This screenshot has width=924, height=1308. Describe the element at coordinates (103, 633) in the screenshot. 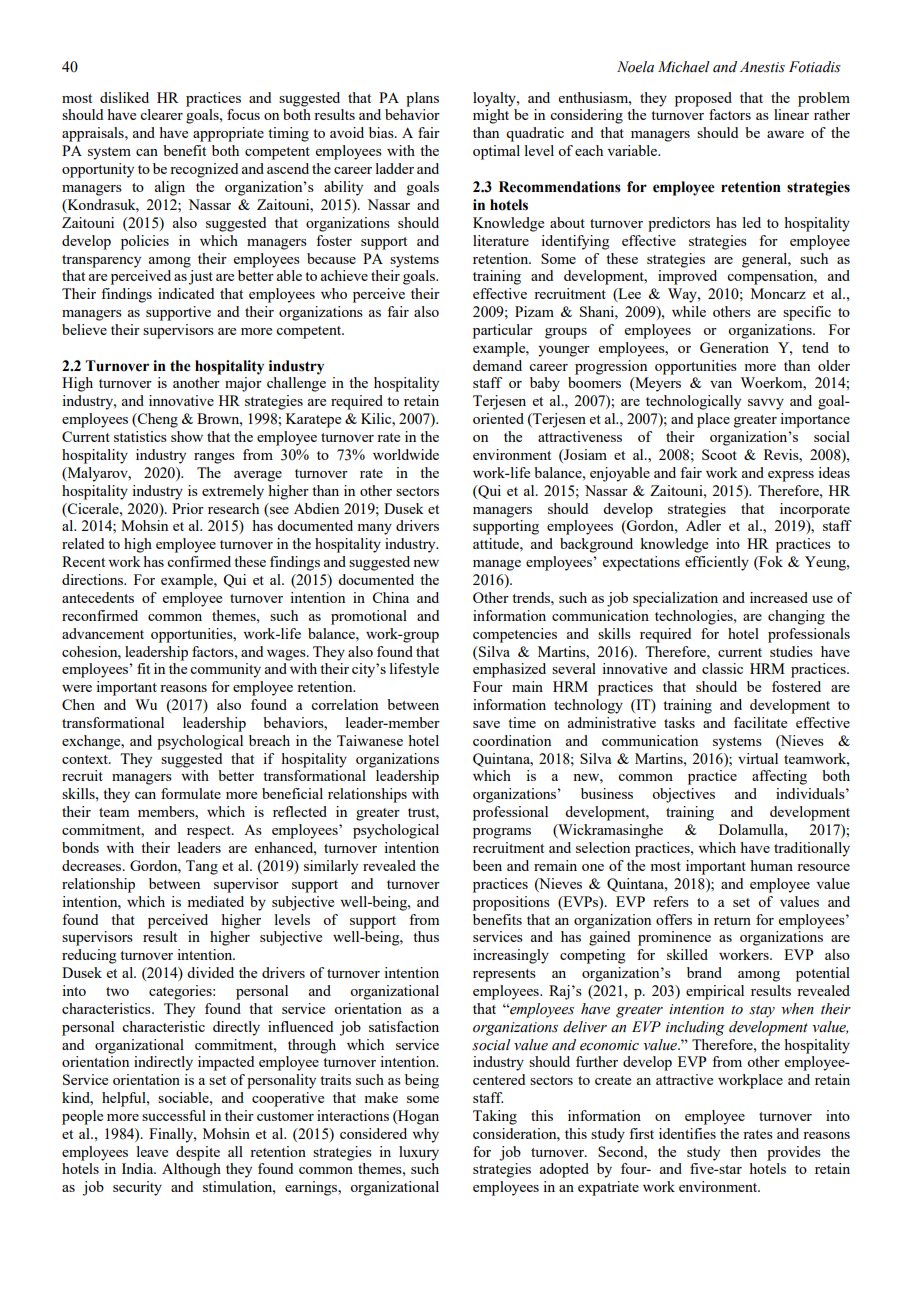

I see `advancement` at that location.
